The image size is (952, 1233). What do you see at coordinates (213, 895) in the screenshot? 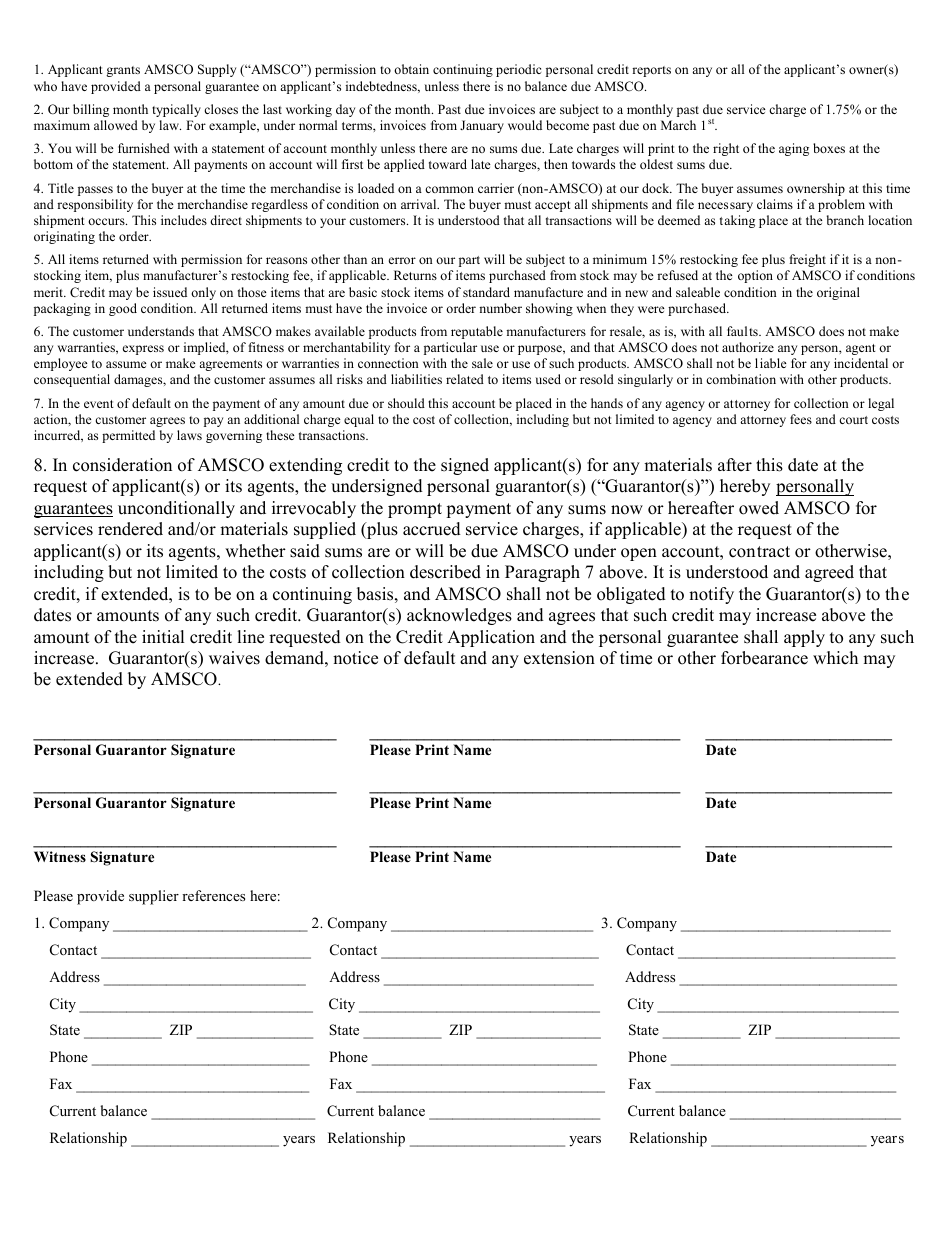
I see `references` at bounding box center [213, 895].
